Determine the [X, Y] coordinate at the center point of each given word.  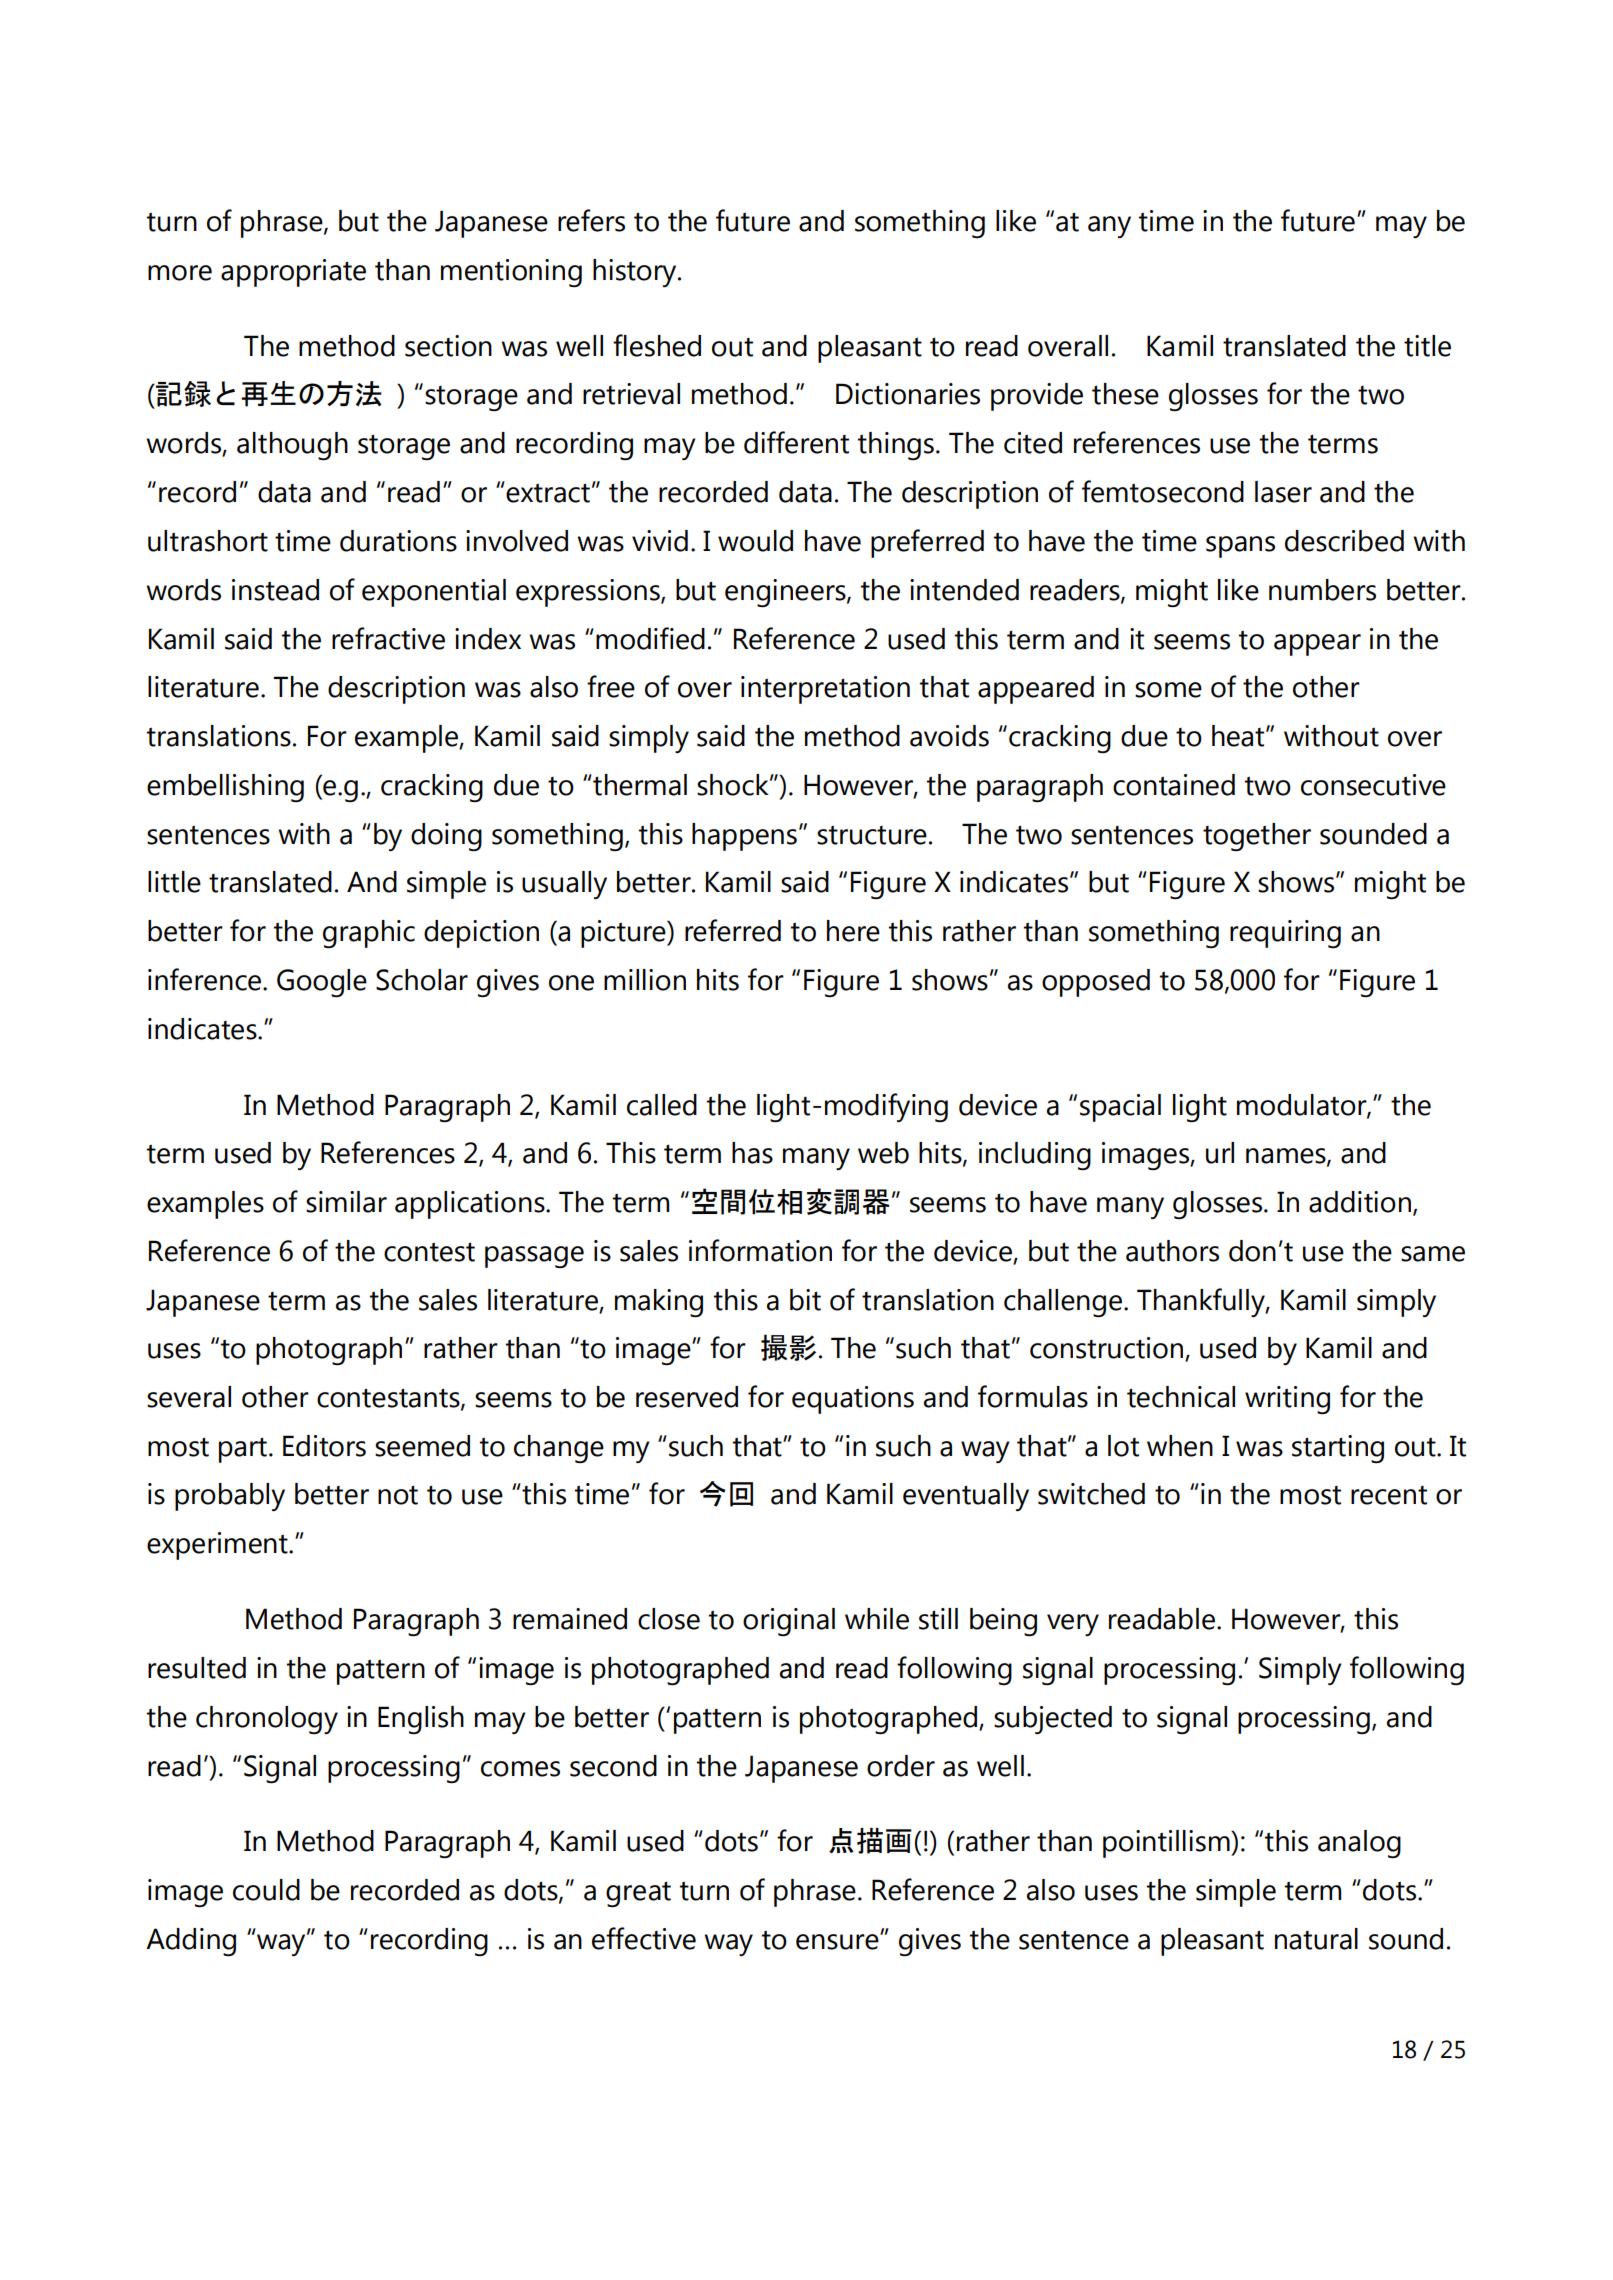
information [760, 1250]
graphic [369, 934]
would [755, 541]
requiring [1285, 934]
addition [1360, 1202]
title [1427, 346]
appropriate [293, 273]
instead [275, 590]
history [636, 273]
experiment [218, 1546]
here [853, 931]
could [266, 1890]
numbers [1322, 590]
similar [346, 1202]
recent [1389, 1495]
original [789, 1622]
